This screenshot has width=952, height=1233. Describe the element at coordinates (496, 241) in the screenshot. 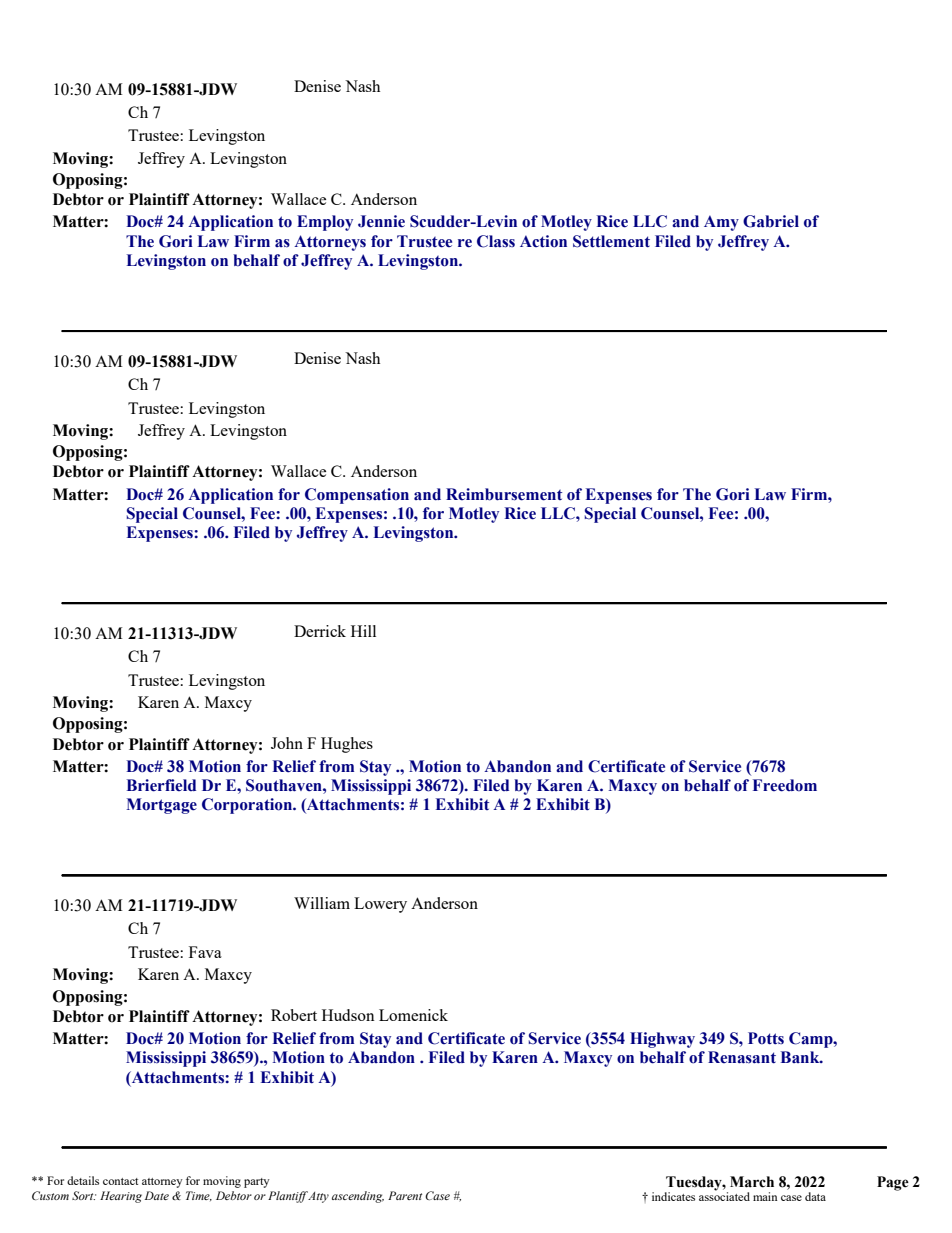

I see `Class` at that location.
